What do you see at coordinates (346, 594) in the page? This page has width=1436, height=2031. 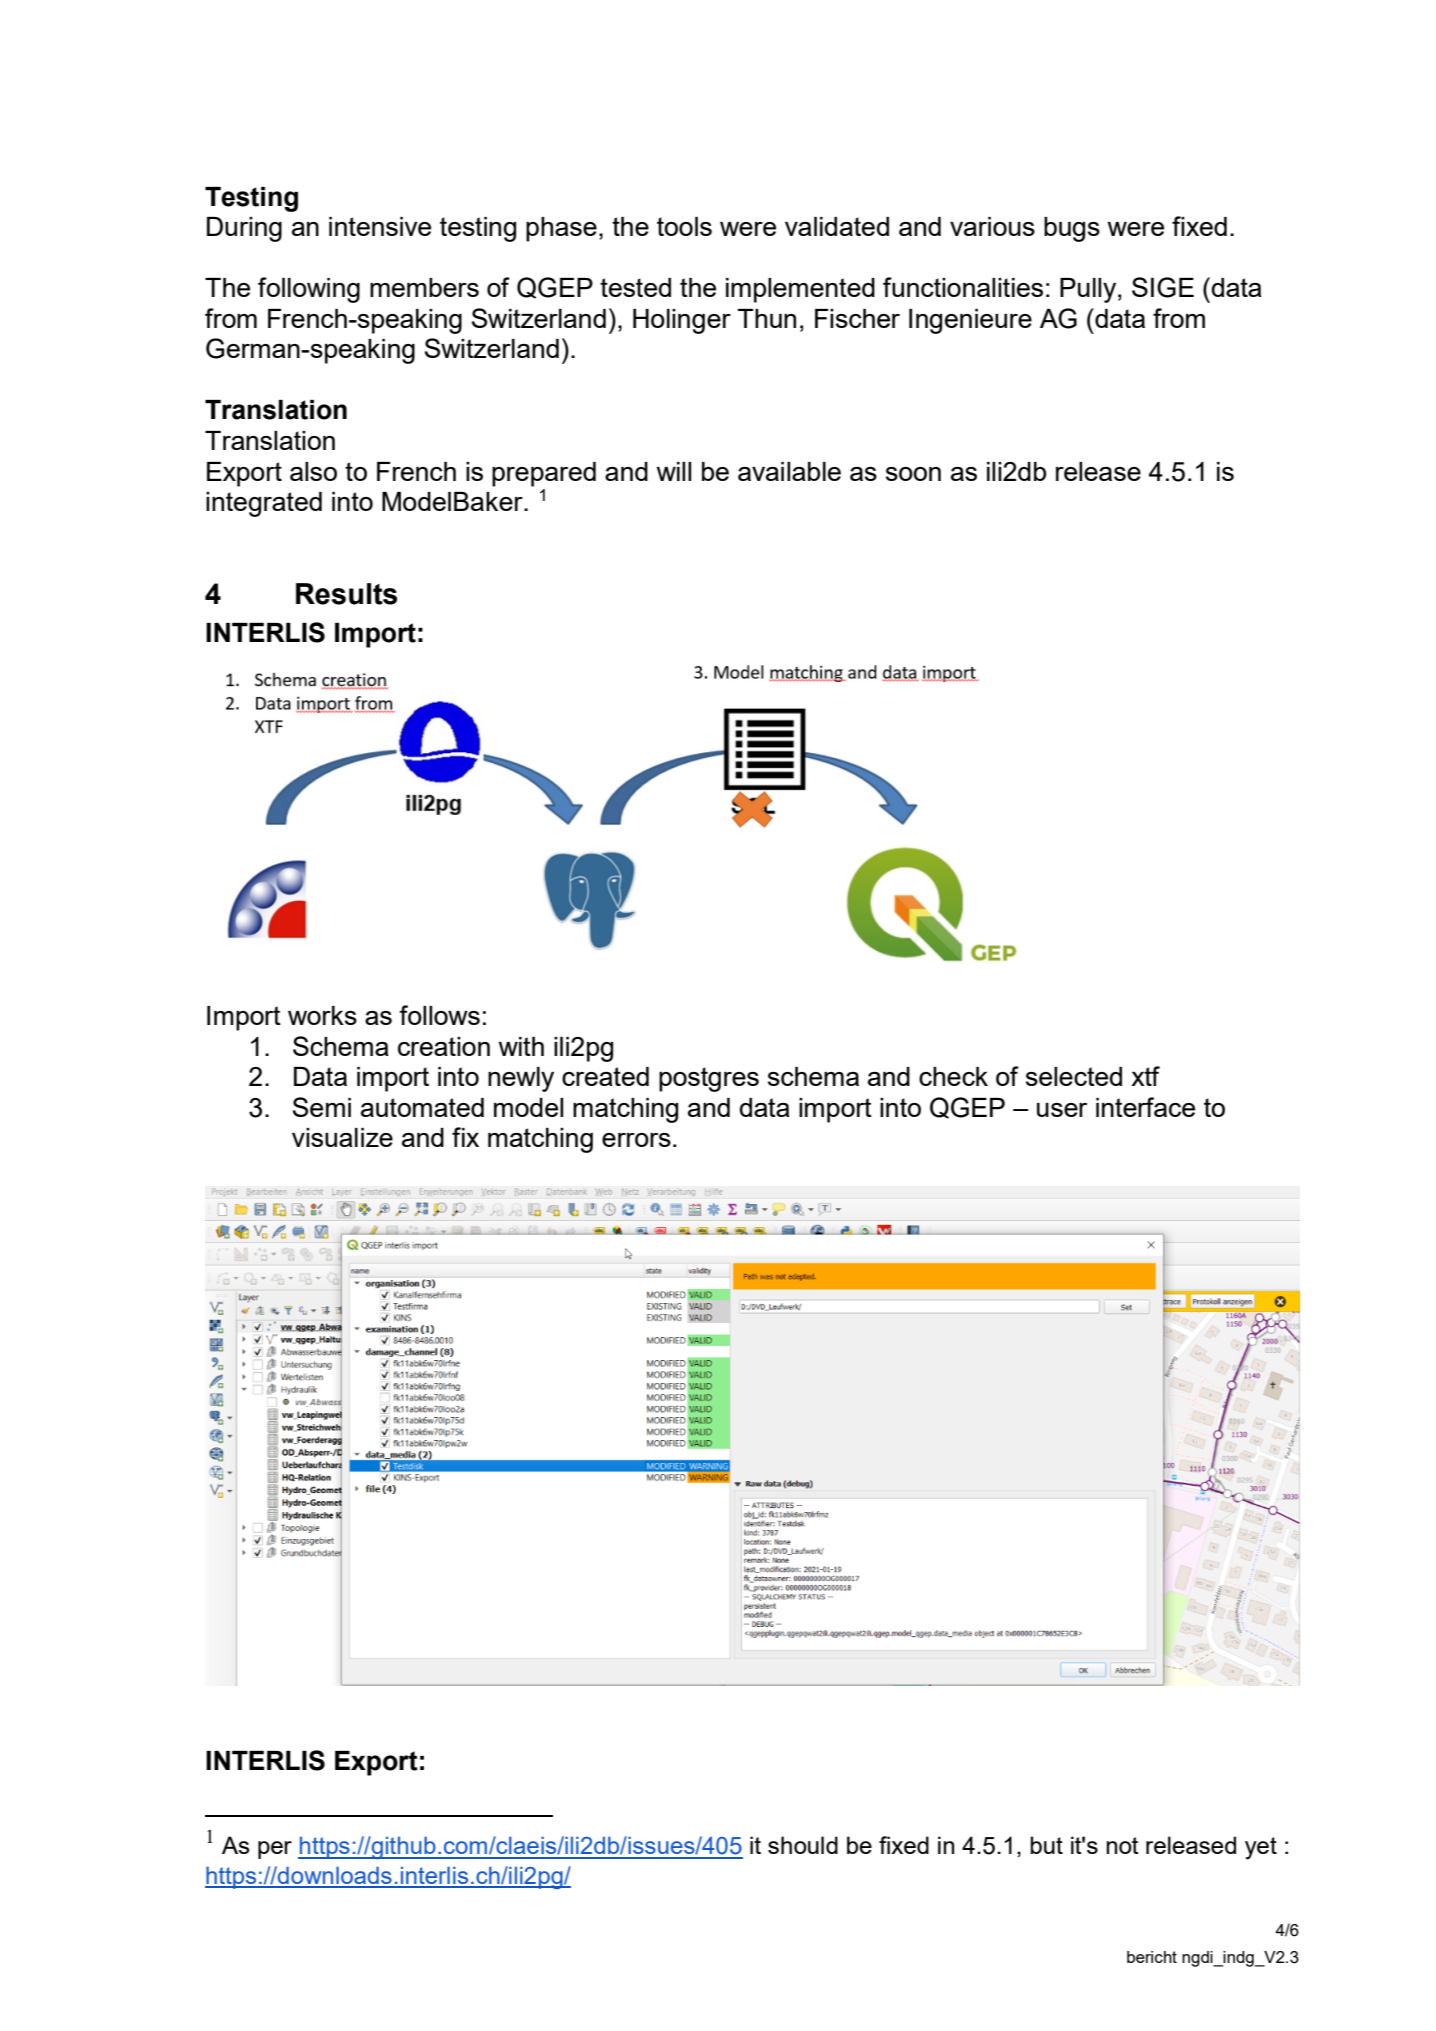 I see `Results` at bounding box center [346, 594].
